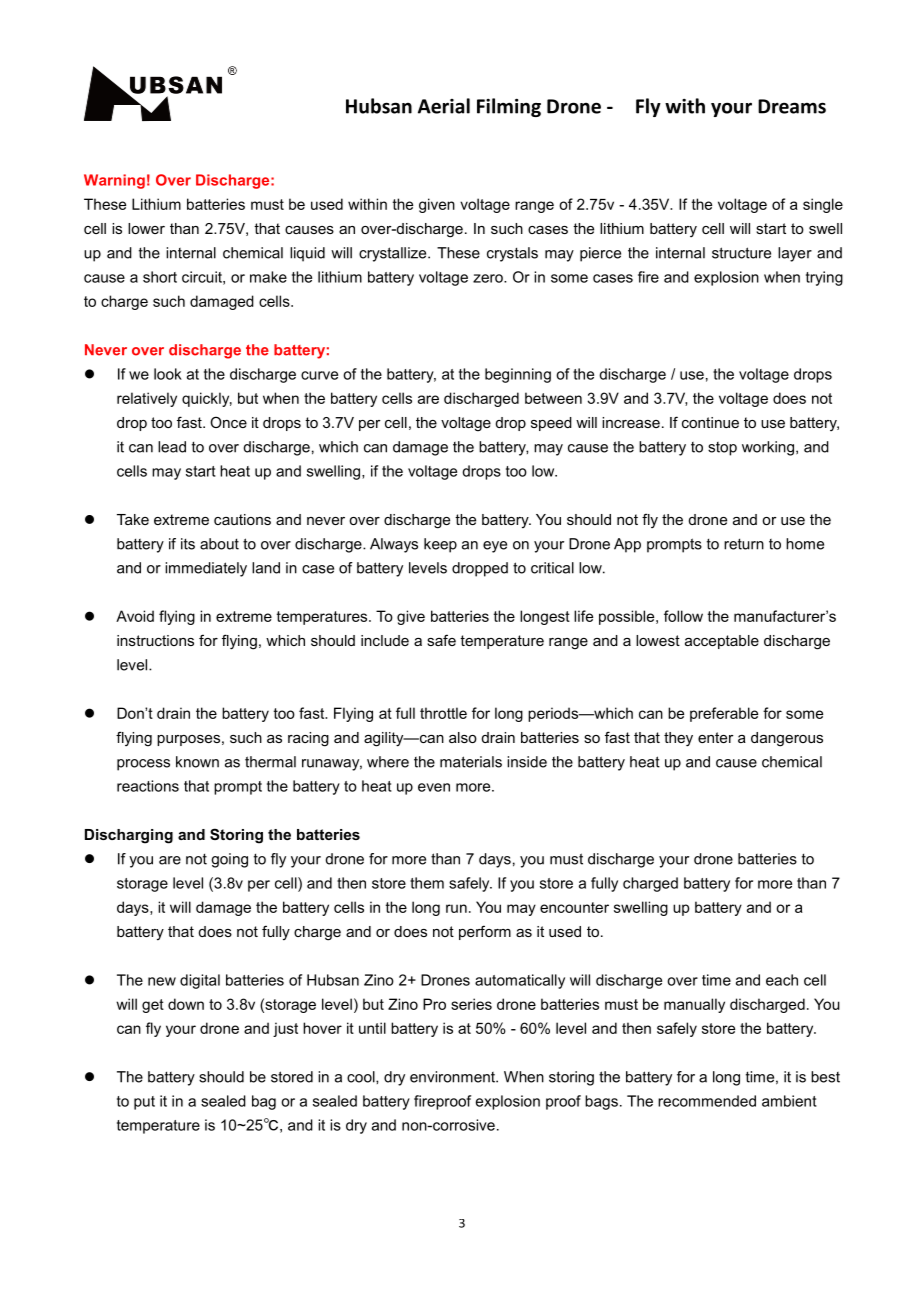  What do you see at coordinates (427, 883) in the screenshot?
I see `them` at bounding box center [427, 883].
